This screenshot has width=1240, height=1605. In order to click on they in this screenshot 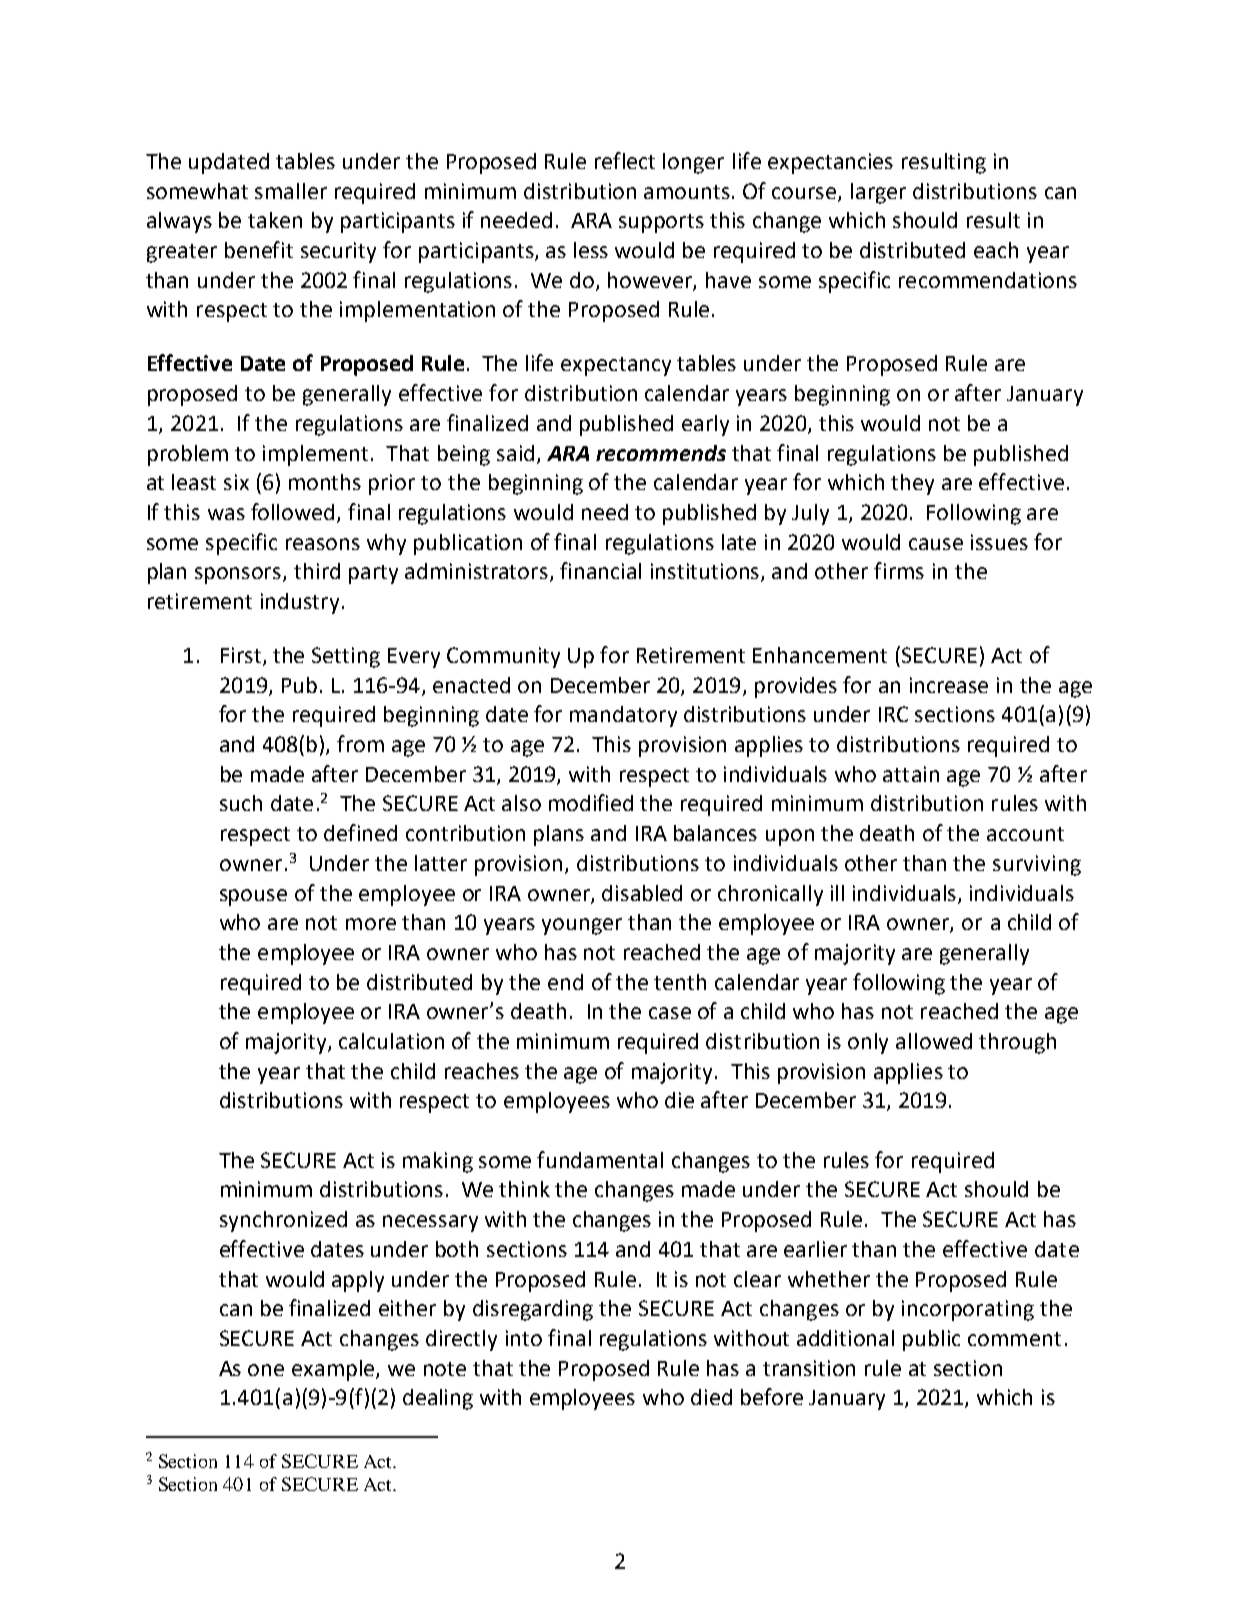, I will do `click(912, 484)`.
